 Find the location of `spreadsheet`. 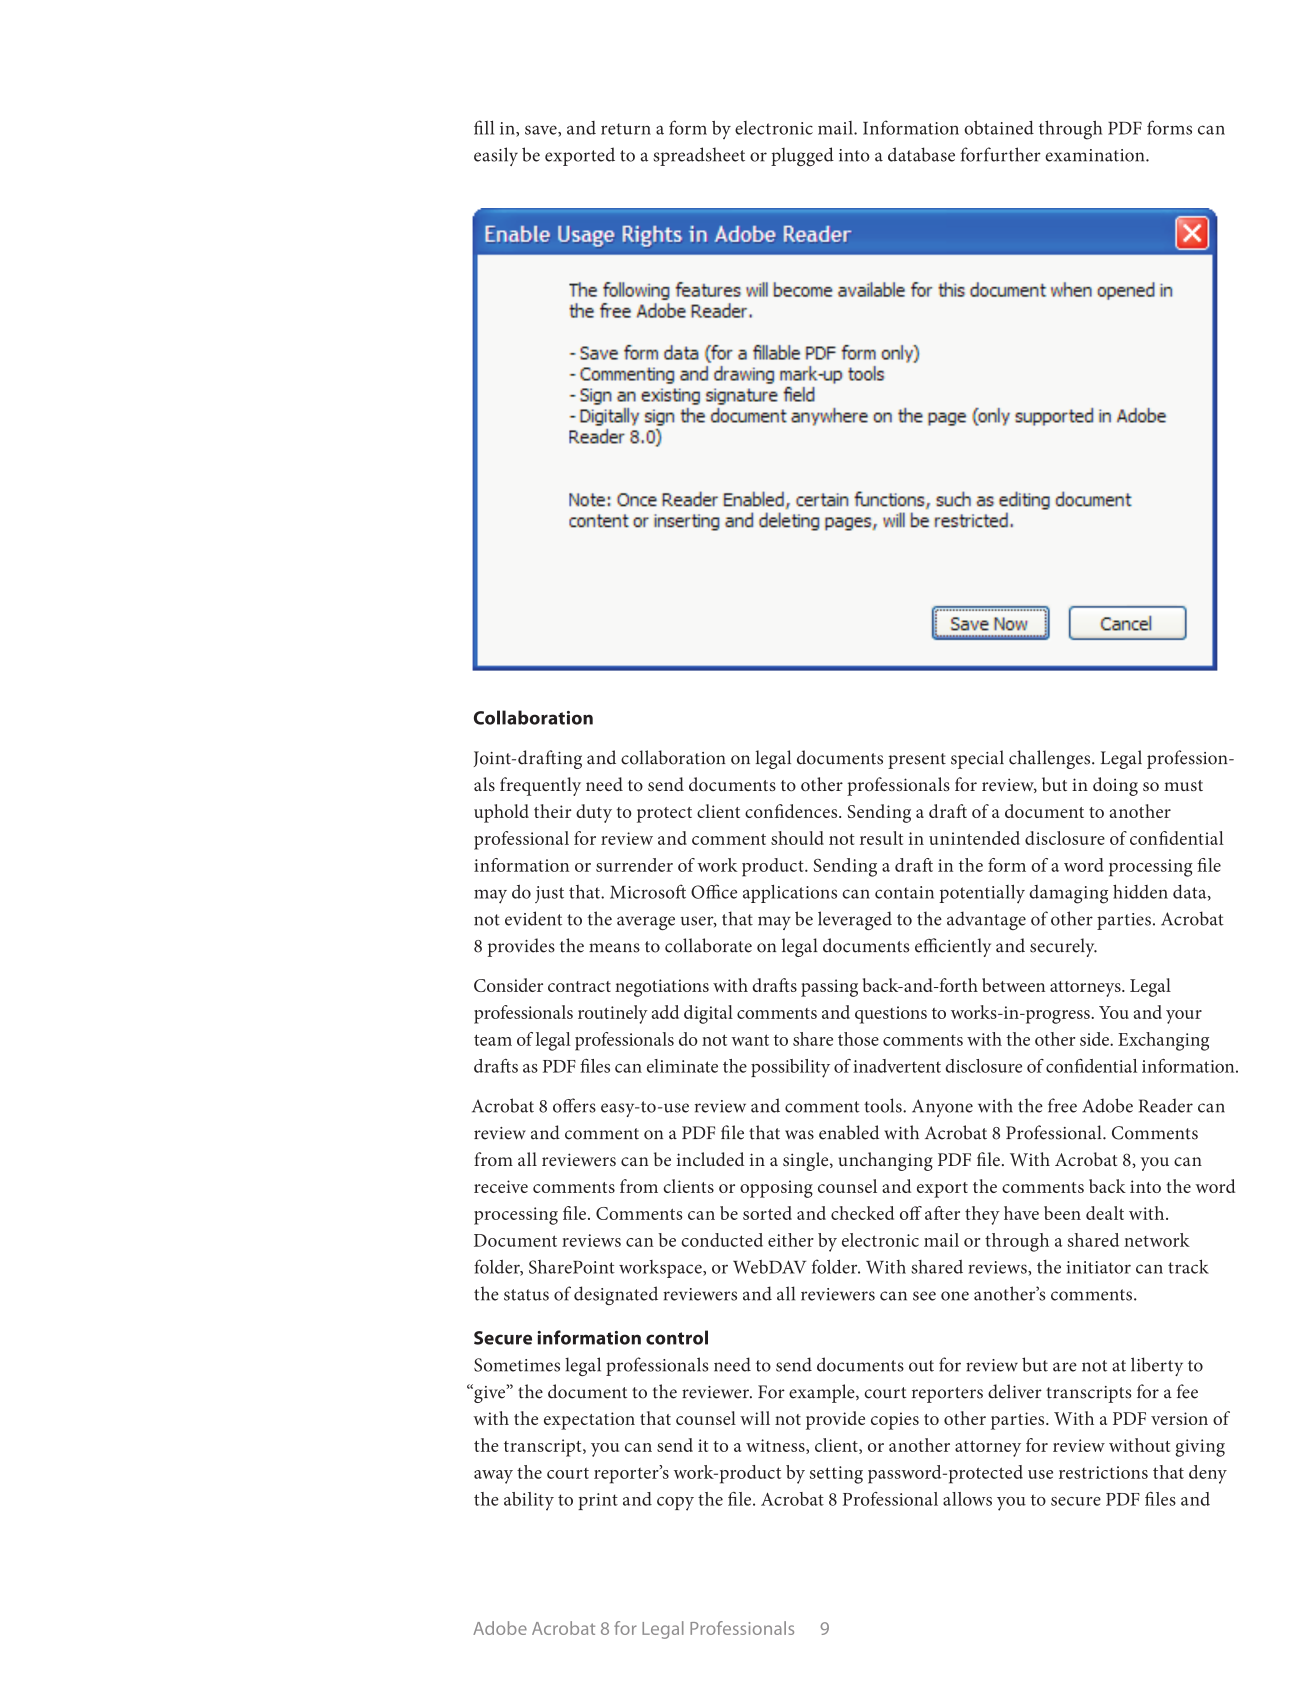

spreadsheet is located at coordinates (699, 156).
